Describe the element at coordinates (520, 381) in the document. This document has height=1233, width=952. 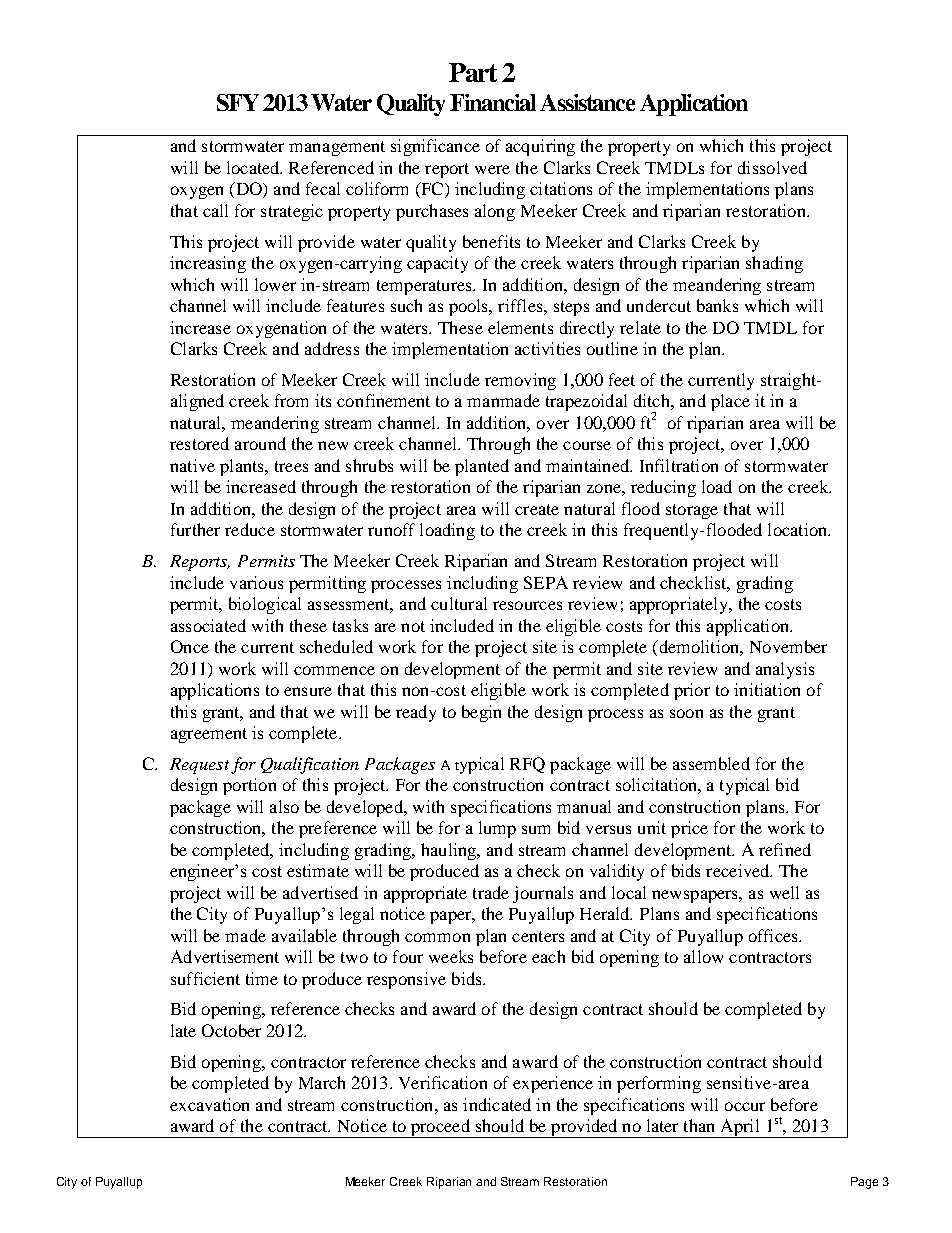
I see `removing` at that location.
